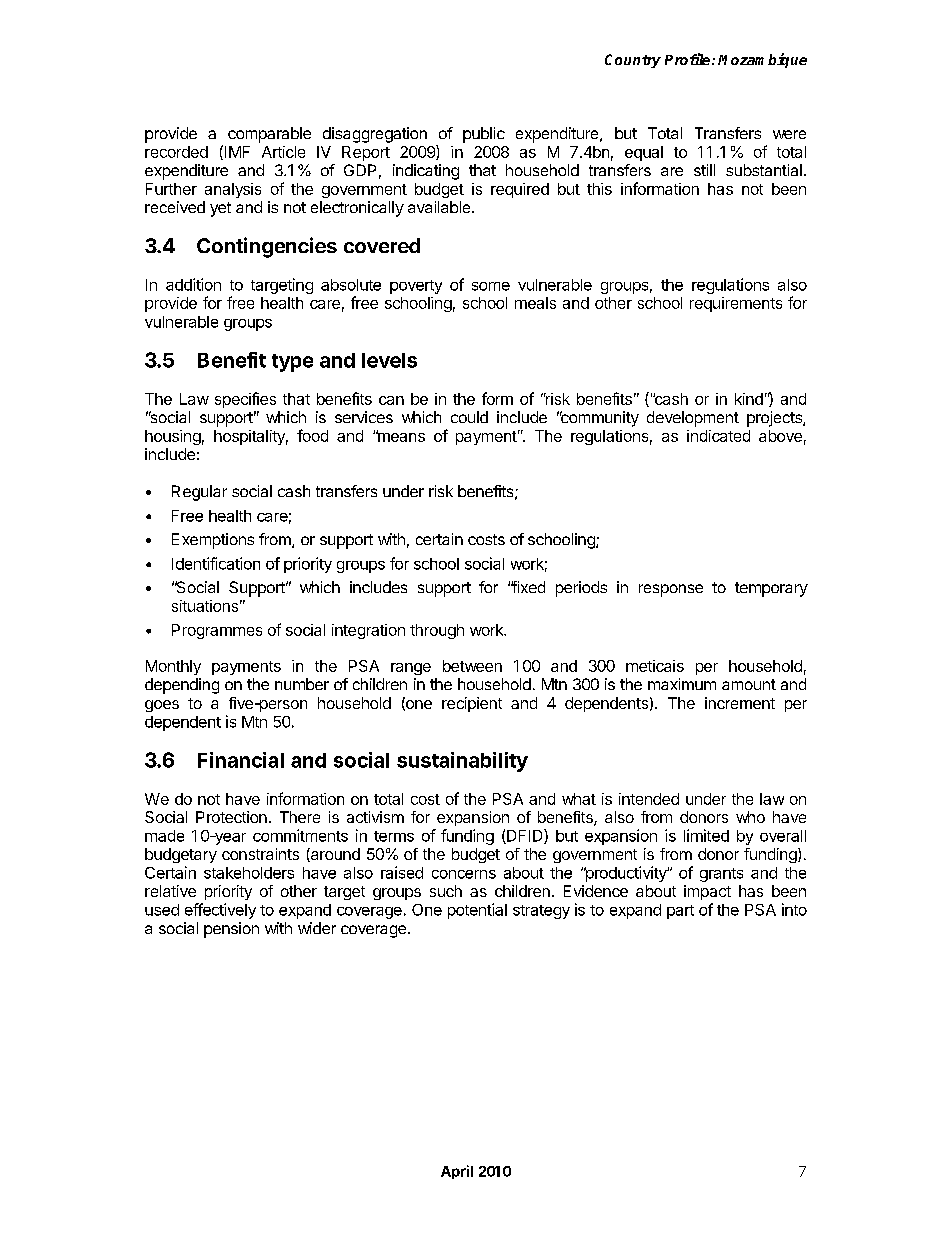 Image resolution: width=952 pixels, height=1233 pixels. Describe the element at coordinates (269, 135) in the screenshot. I see `comparable` at that location.
